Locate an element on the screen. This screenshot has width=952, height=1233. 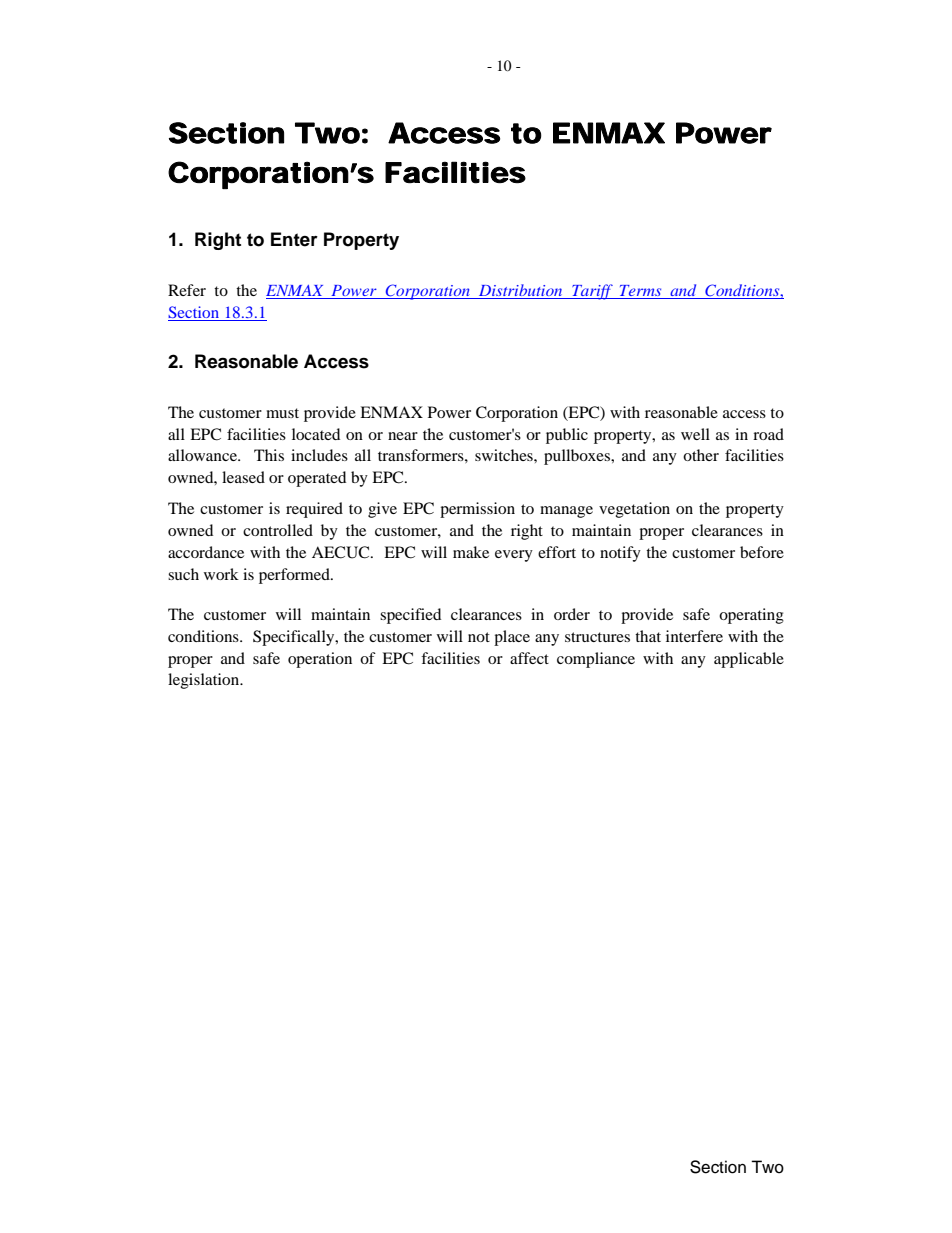
Terms is located at coordinates (641, 292).
